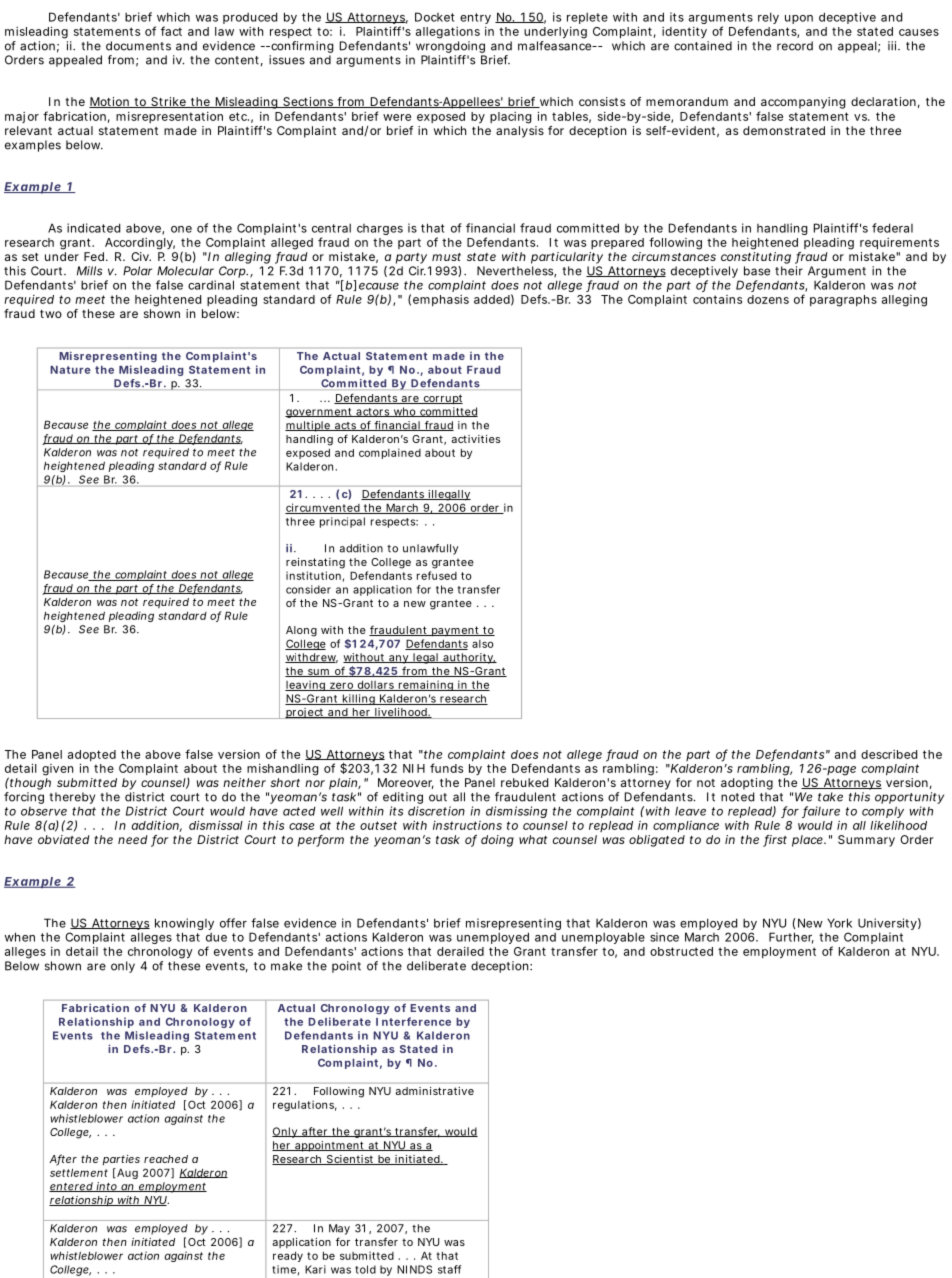  What do you see at coordinates (184, 925) in the screenshot?
I see `knowingly` at bounding box center [184, 925].
